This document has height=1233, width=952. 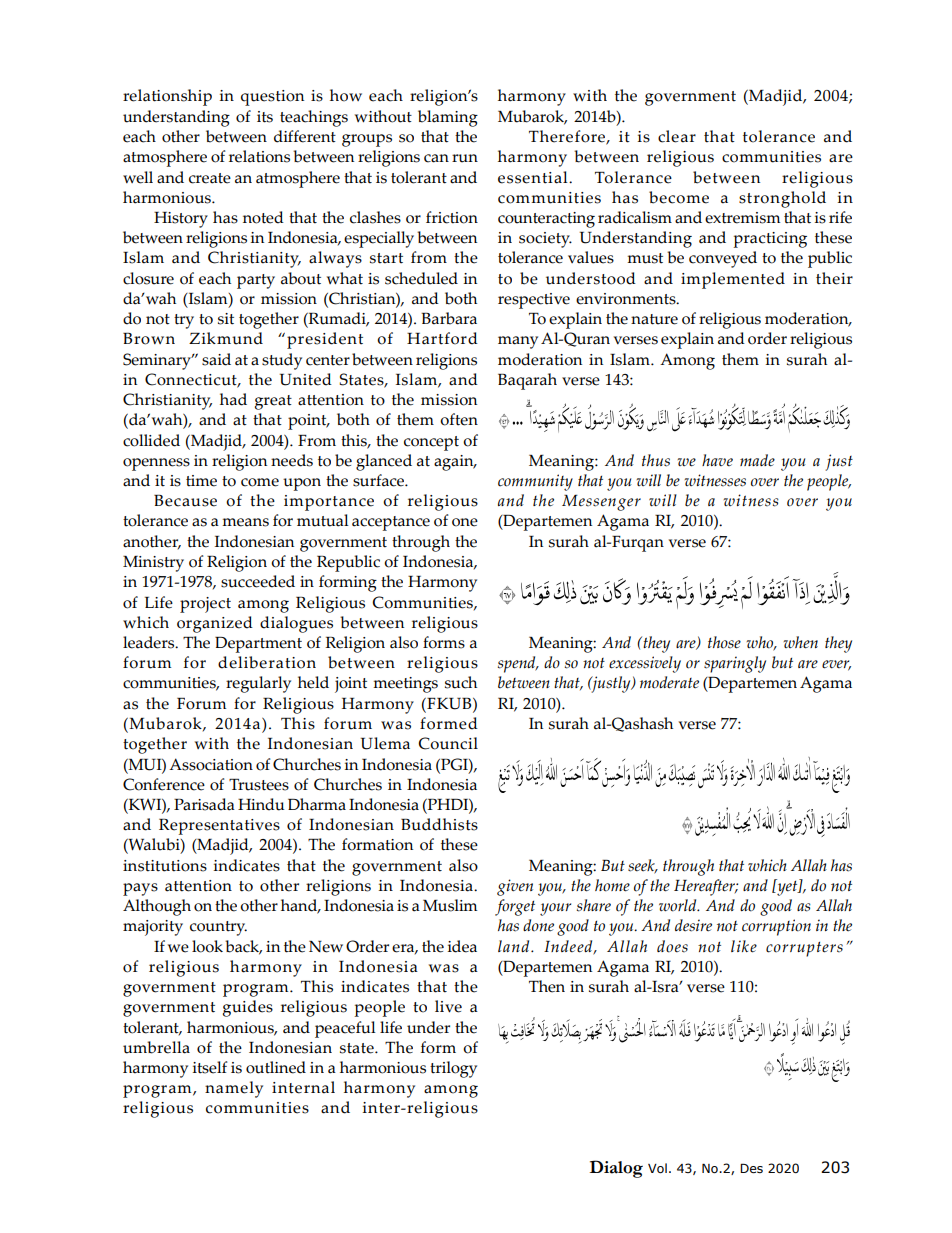 What do you see at coordinates (757, 460) in the document?
I see `made` at bounding box center [757, 460].
